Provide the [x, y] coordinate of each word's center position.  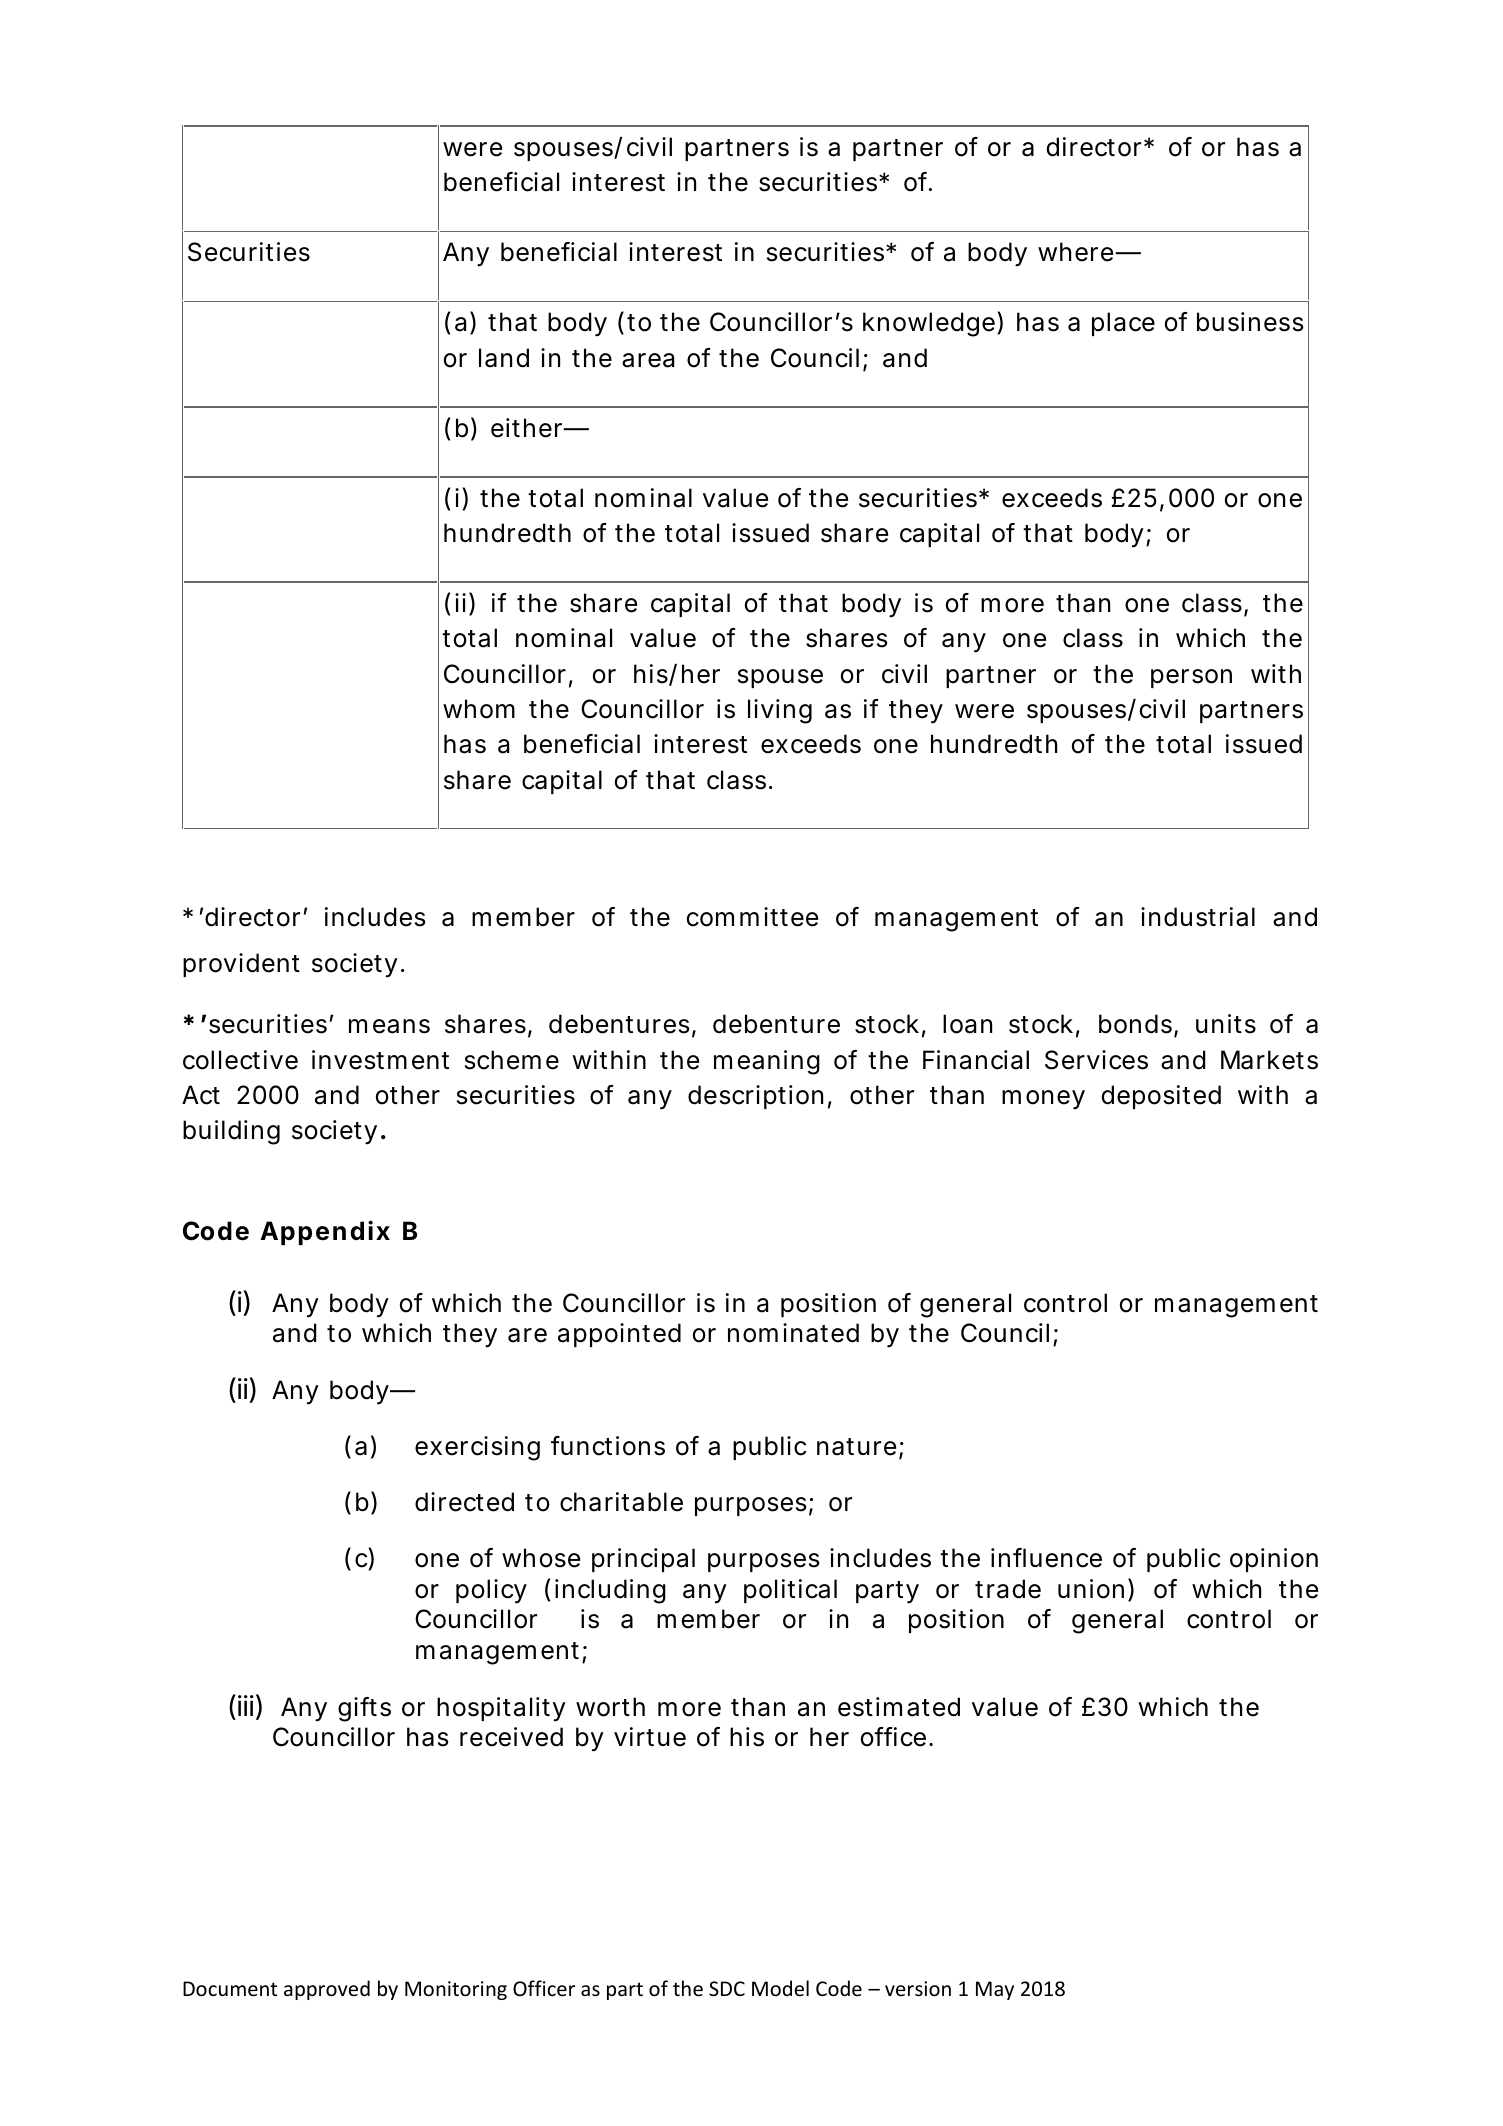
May [995, 1990]
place [1123, 324]
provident [241, 965]
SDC [727, 1989]
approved [327, 1990]
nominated [793, 1333]
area [648, 360]
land [504, 358]
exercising [477, 1448]
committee [752, 917]
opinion [1274, 1560]
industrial [1198, 917]
